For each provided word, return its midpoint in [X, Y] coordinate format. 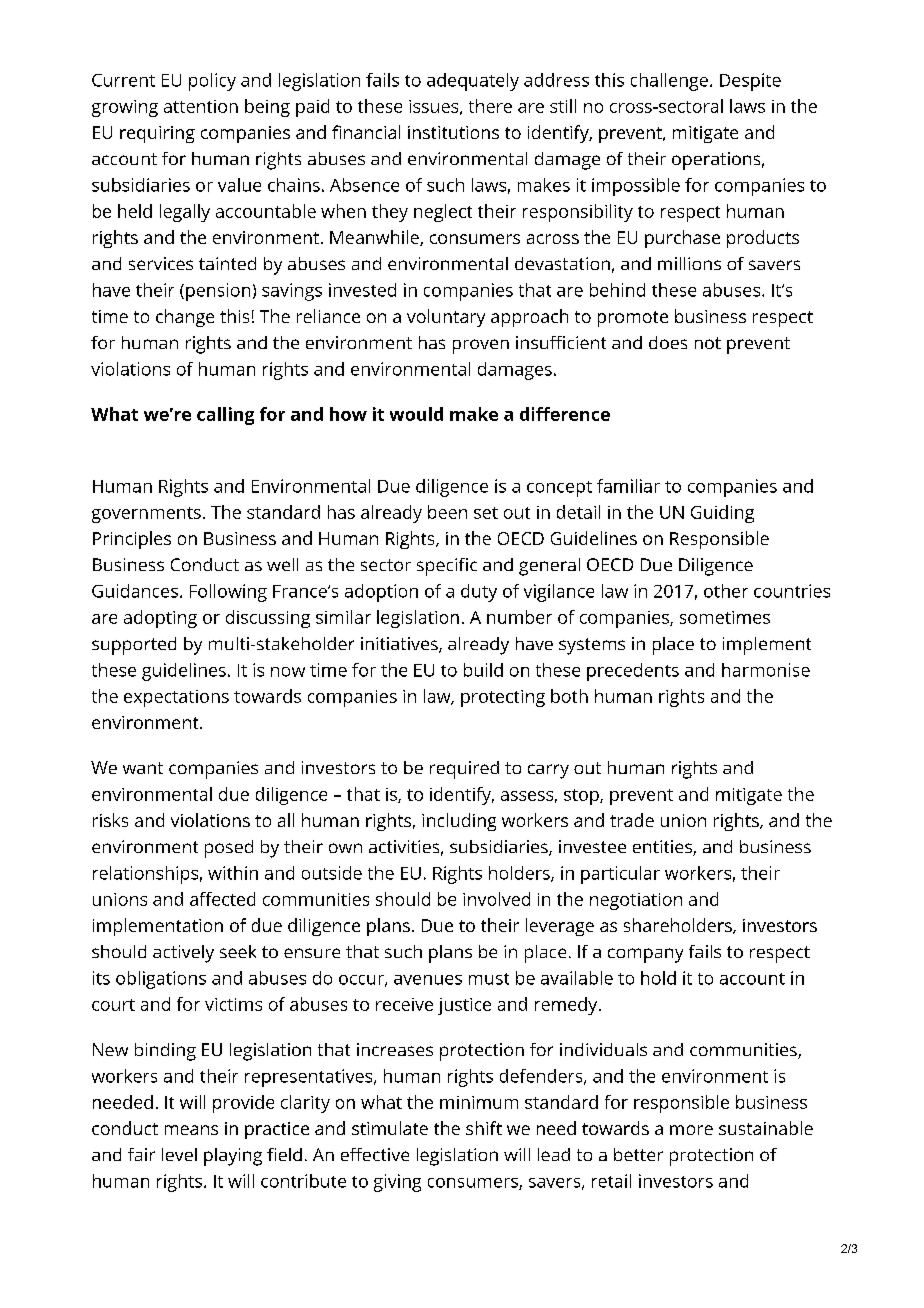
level [179, 1154]
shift [484, 1128]
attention [201, 106]
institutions [453, 132]
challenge [669, 82]
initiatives [400, 645]
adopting [160, 619]
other [726, 591]
